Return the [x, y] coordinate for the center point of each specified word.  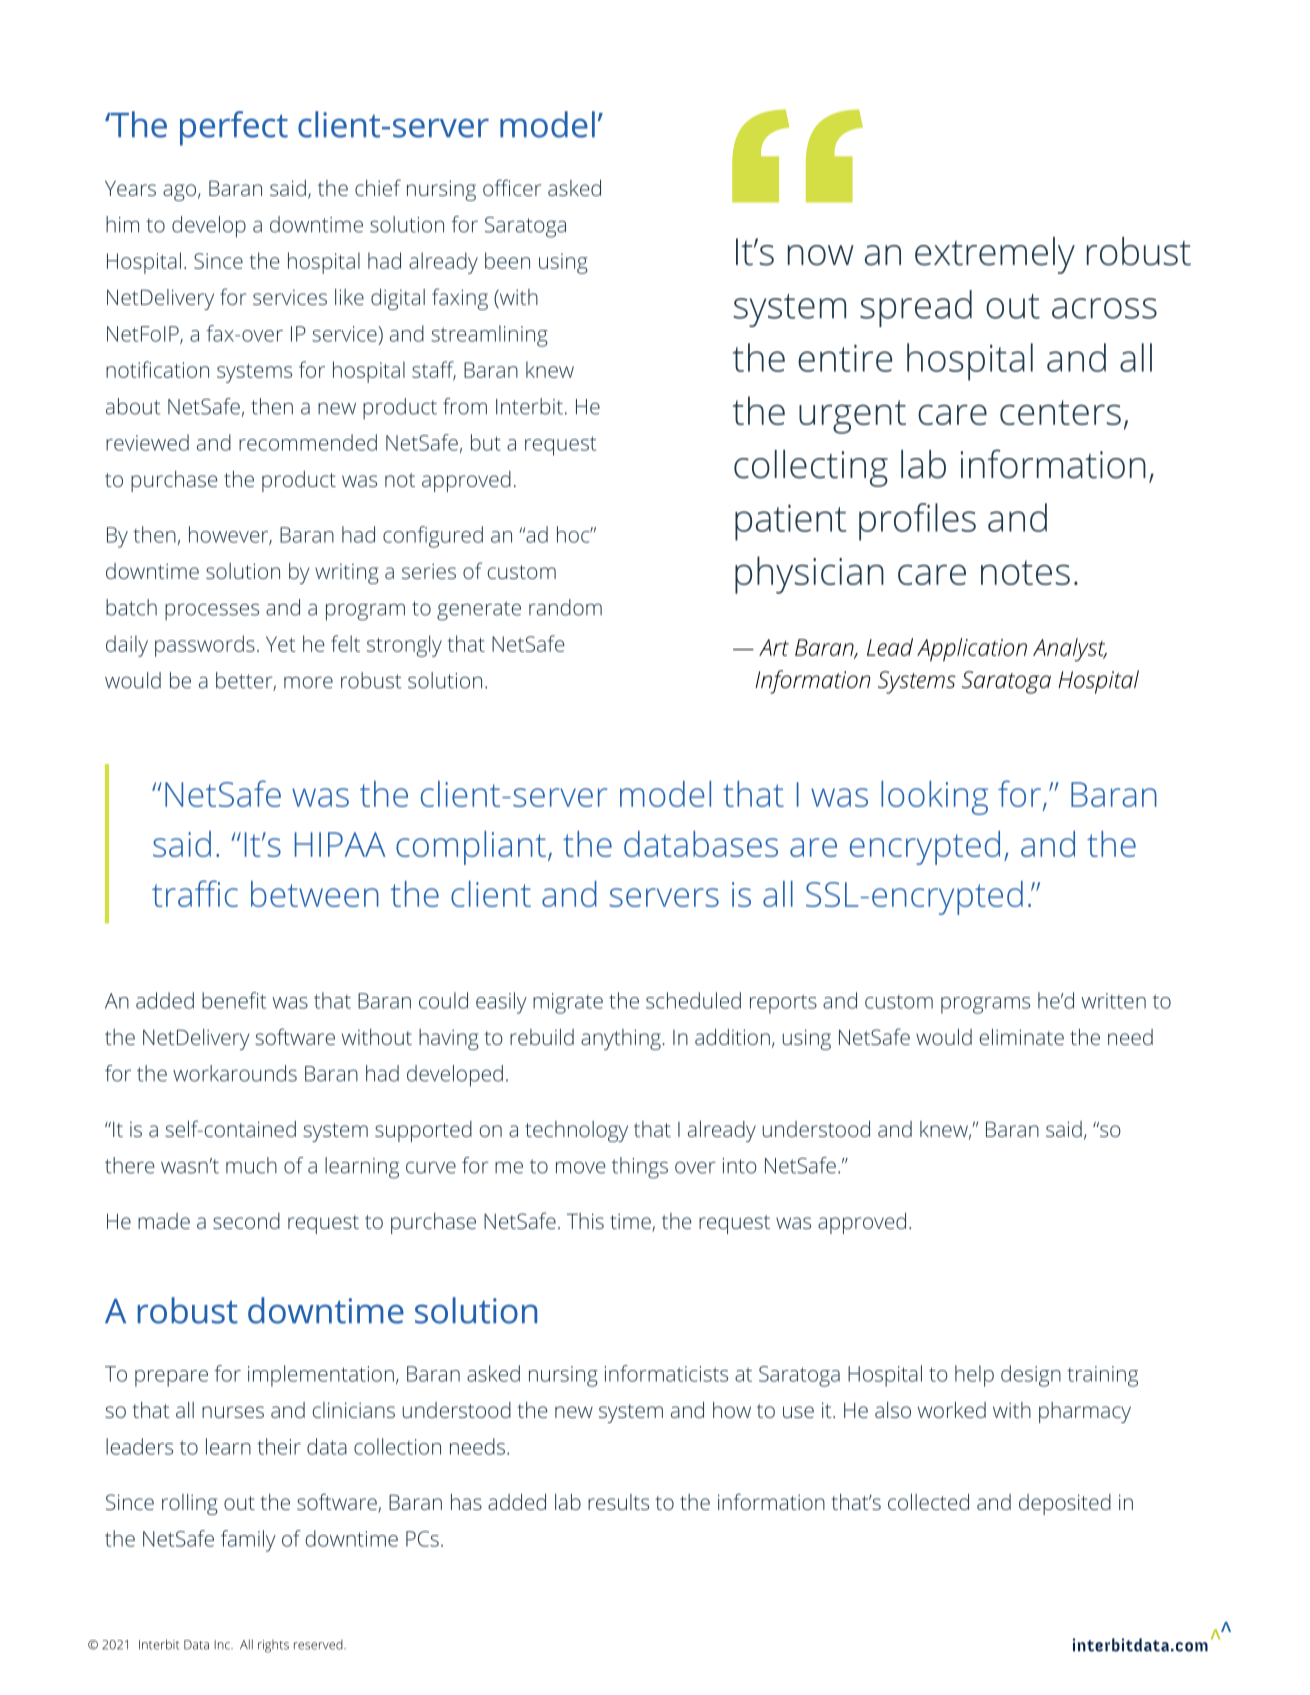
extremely [995, 255]
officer [512, 187]
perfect [234, 128]
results [618, 1502]
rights [273, 1646]
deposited [1065, 1504]
